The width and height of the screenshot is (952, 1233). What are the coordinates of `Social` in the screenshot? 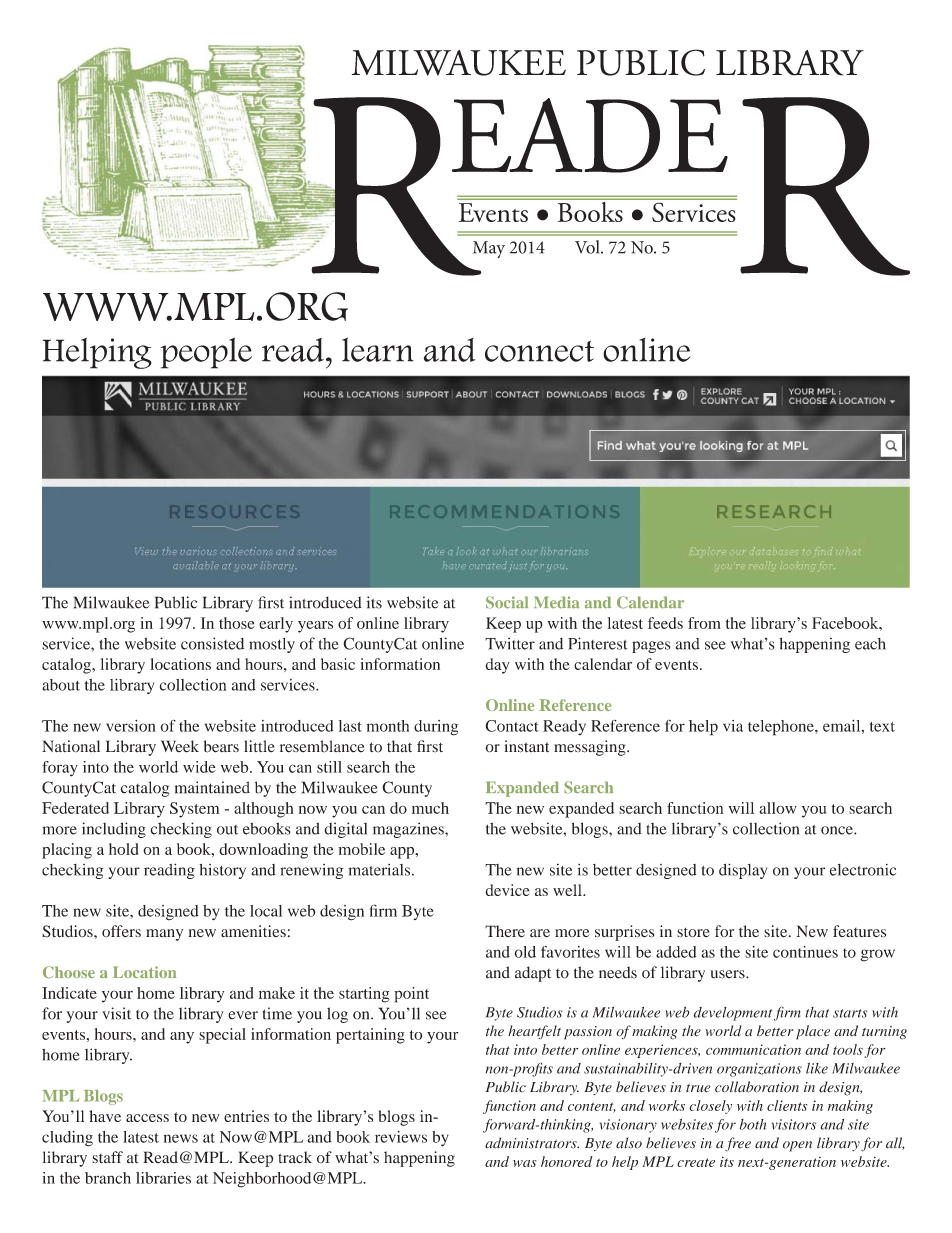 It's located at (507, 602).
